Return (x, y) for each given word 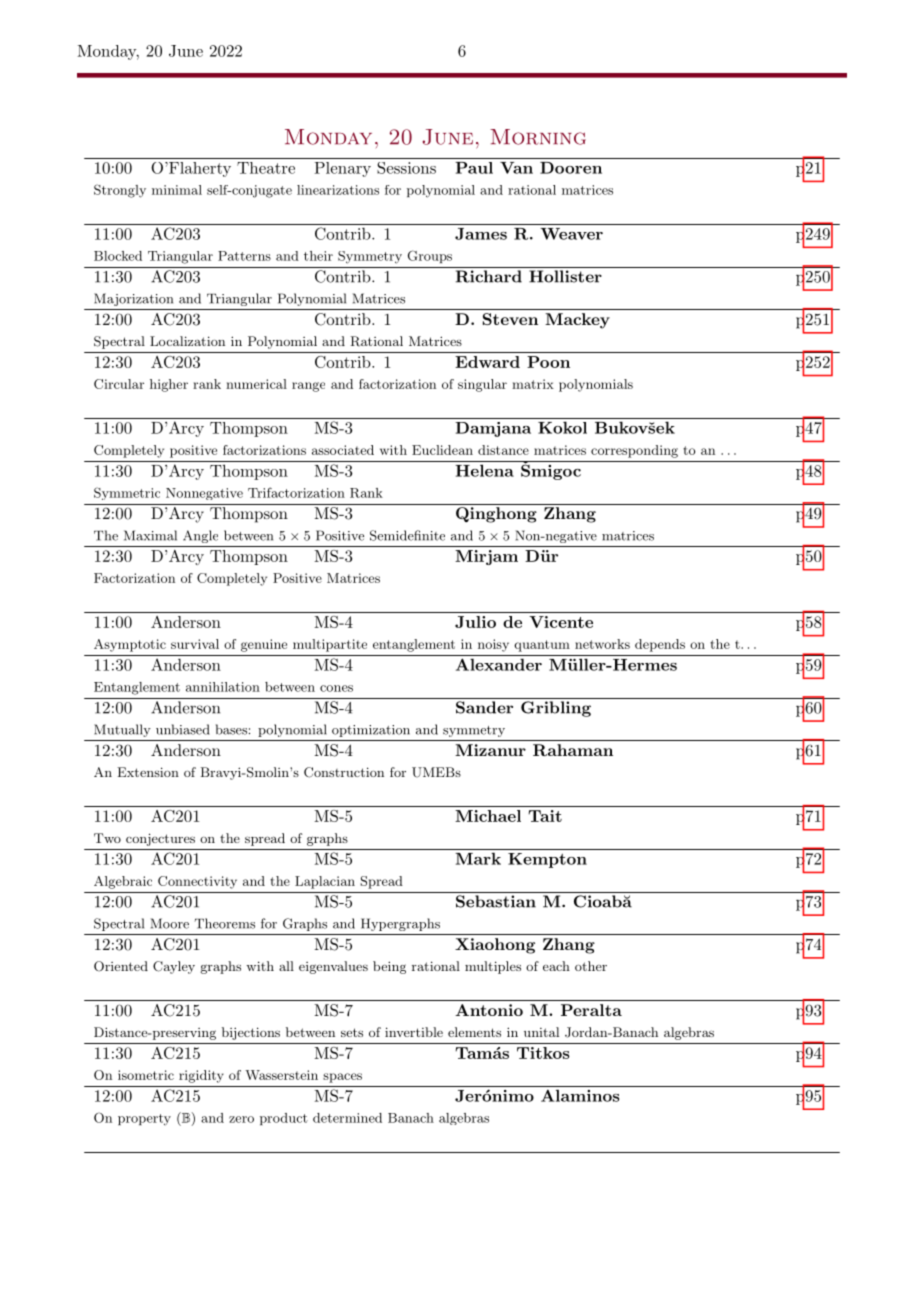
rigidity (201, 1076)
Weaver (571, 234)
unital (541, 1032)
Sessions (406, 168)
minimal (177, 190)
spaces (342, 1078)
